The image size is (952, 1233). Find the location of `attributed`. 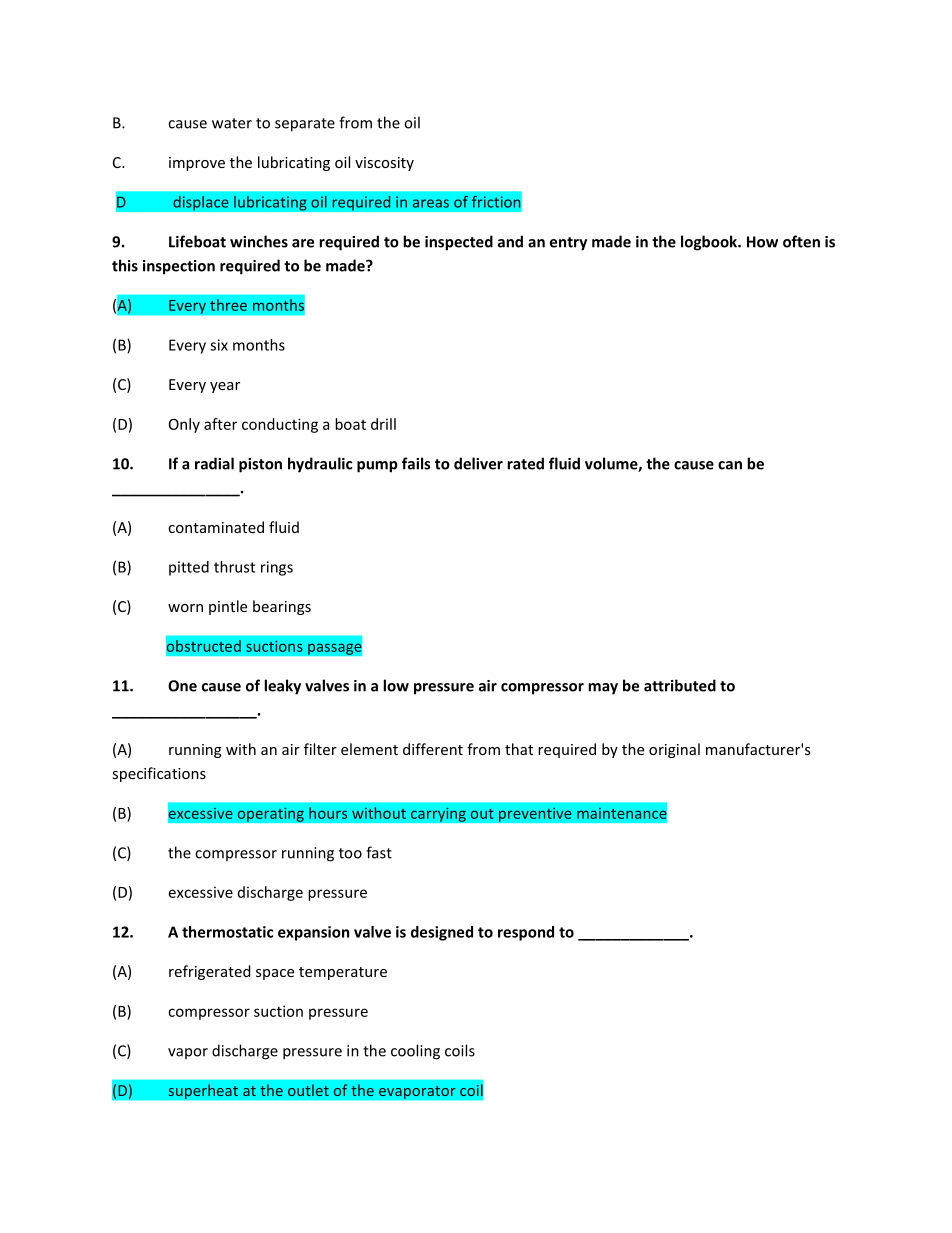

attributed is located at coordinates (680, 685).
